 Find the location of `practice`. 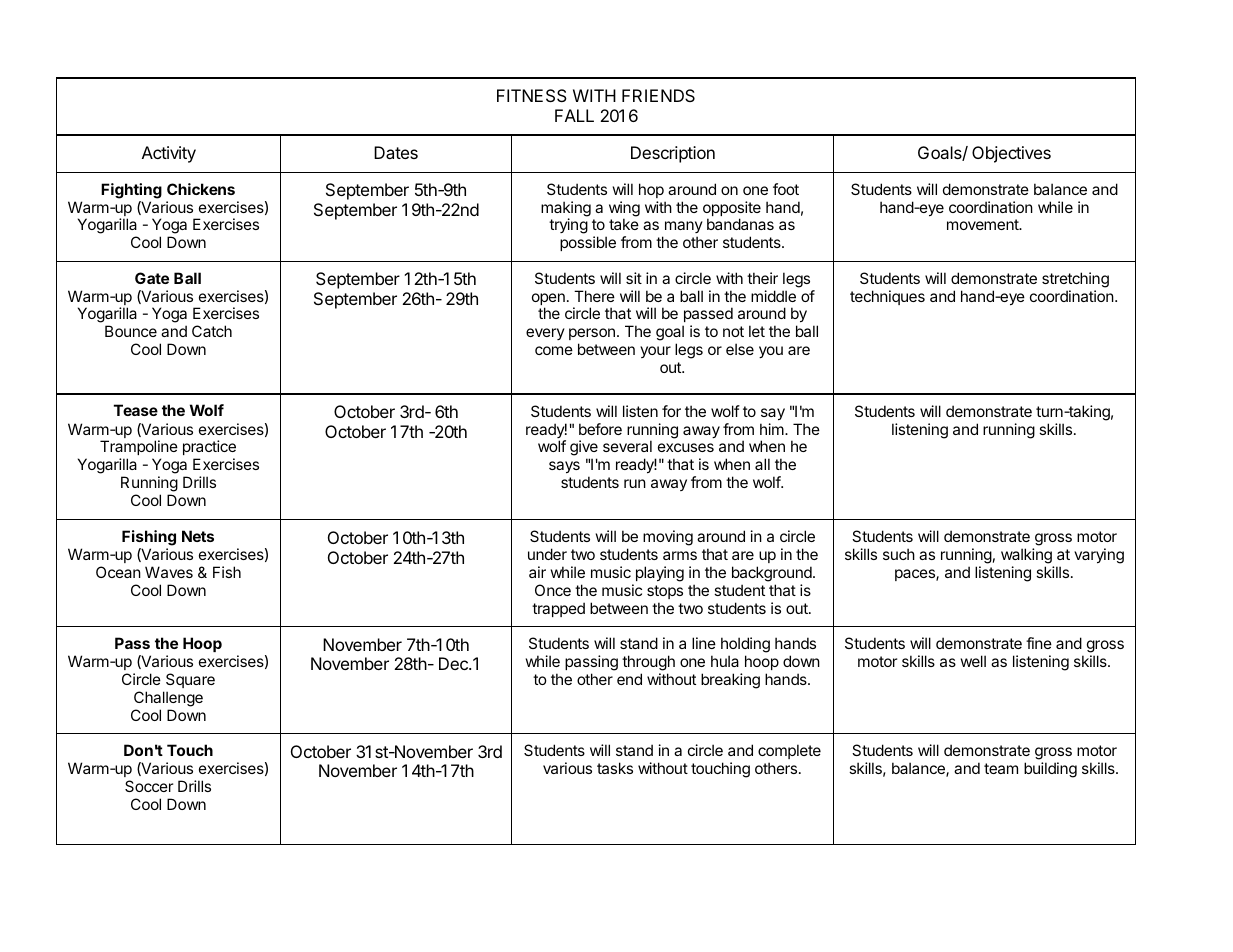

practice is located at coordinates (209, 449).
